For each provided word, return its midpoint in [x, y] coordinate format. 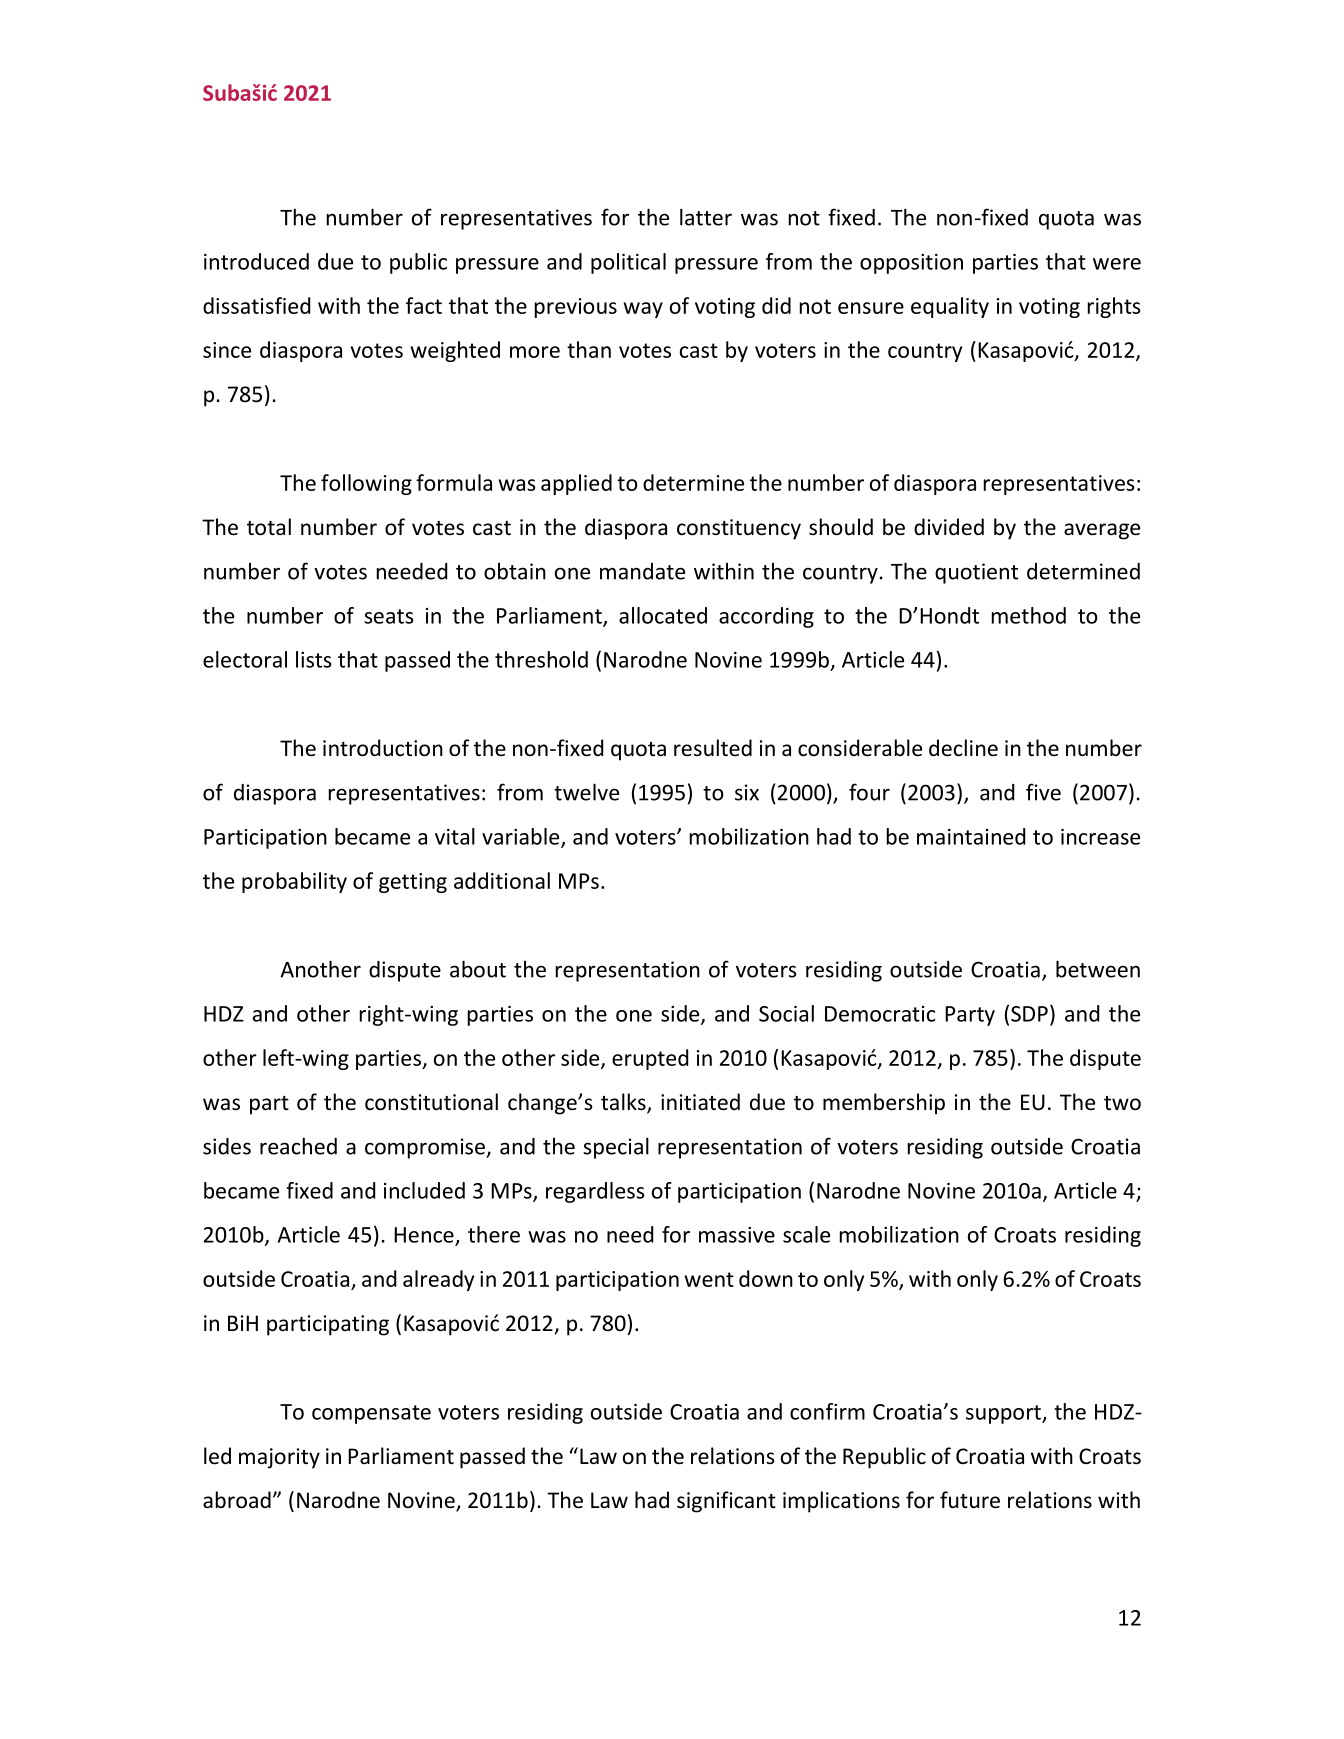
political [628, 263]
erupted [650, 1059]
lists [314, 659]
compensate [371, 1414]
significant [726, 1502]
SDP [1029, 1014]
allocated [663, 615]
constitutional [431, 1102]
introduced [256, 261]
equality [950, 307]
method [1029, 615]
